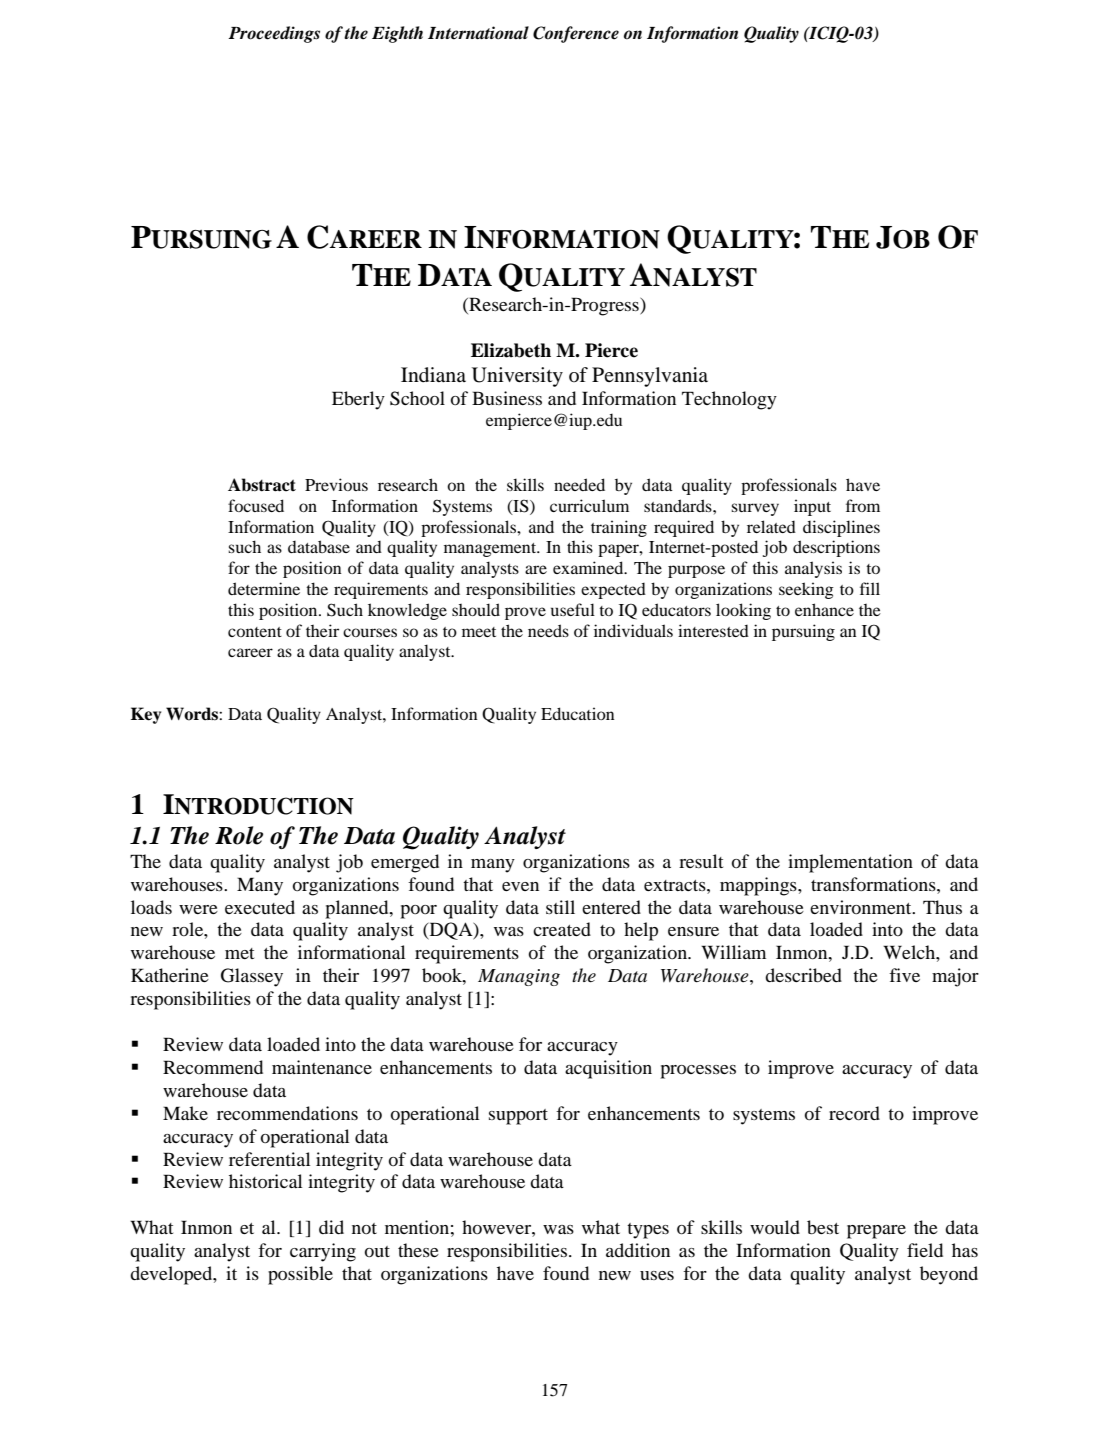 The image size is (1109, 1435). What do you see at coordinates (876, 1232) in the page?
I see `prepare` at bounding box center [876, 1232].
